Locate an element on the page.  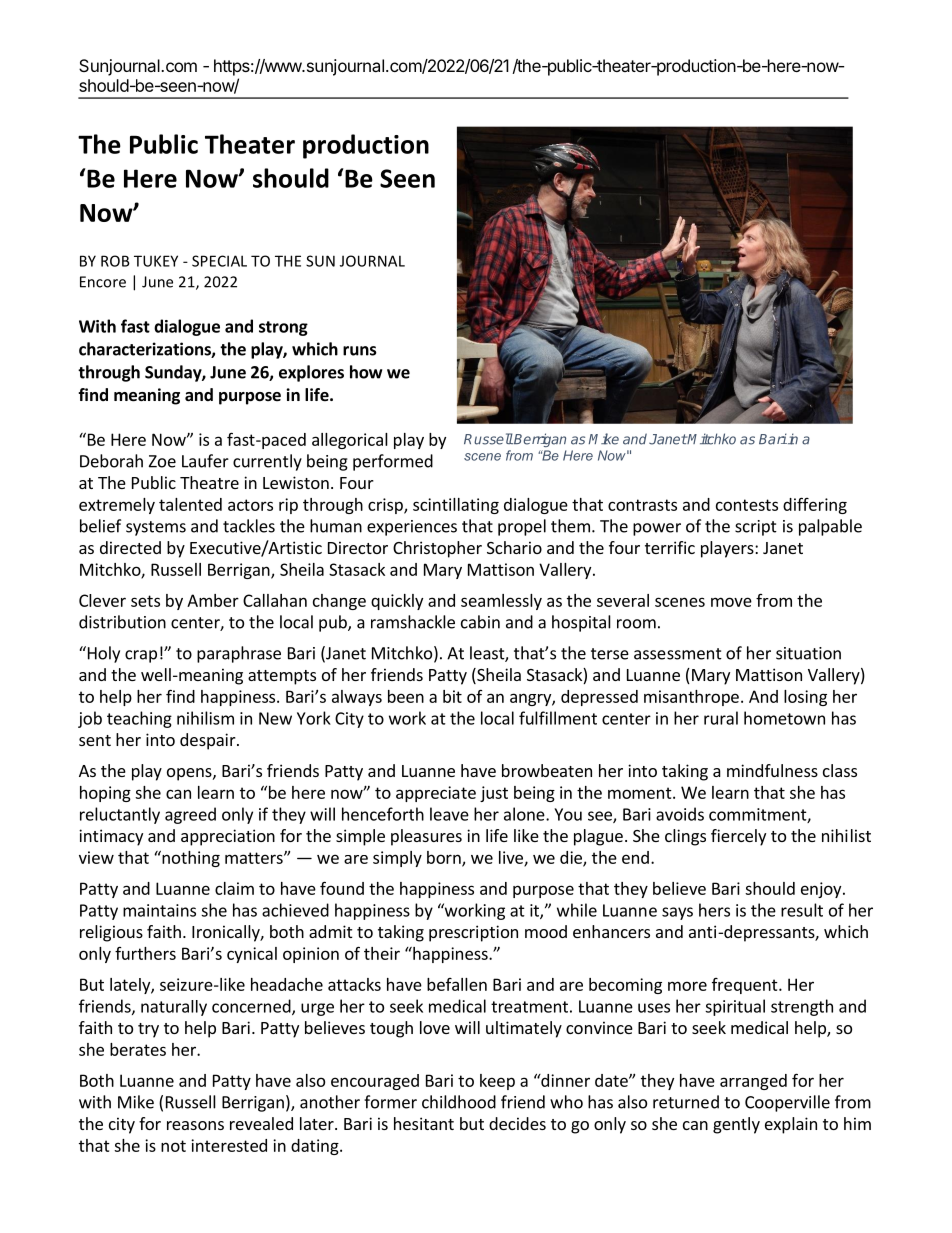
hometown is located at coordinates (784, 718).
